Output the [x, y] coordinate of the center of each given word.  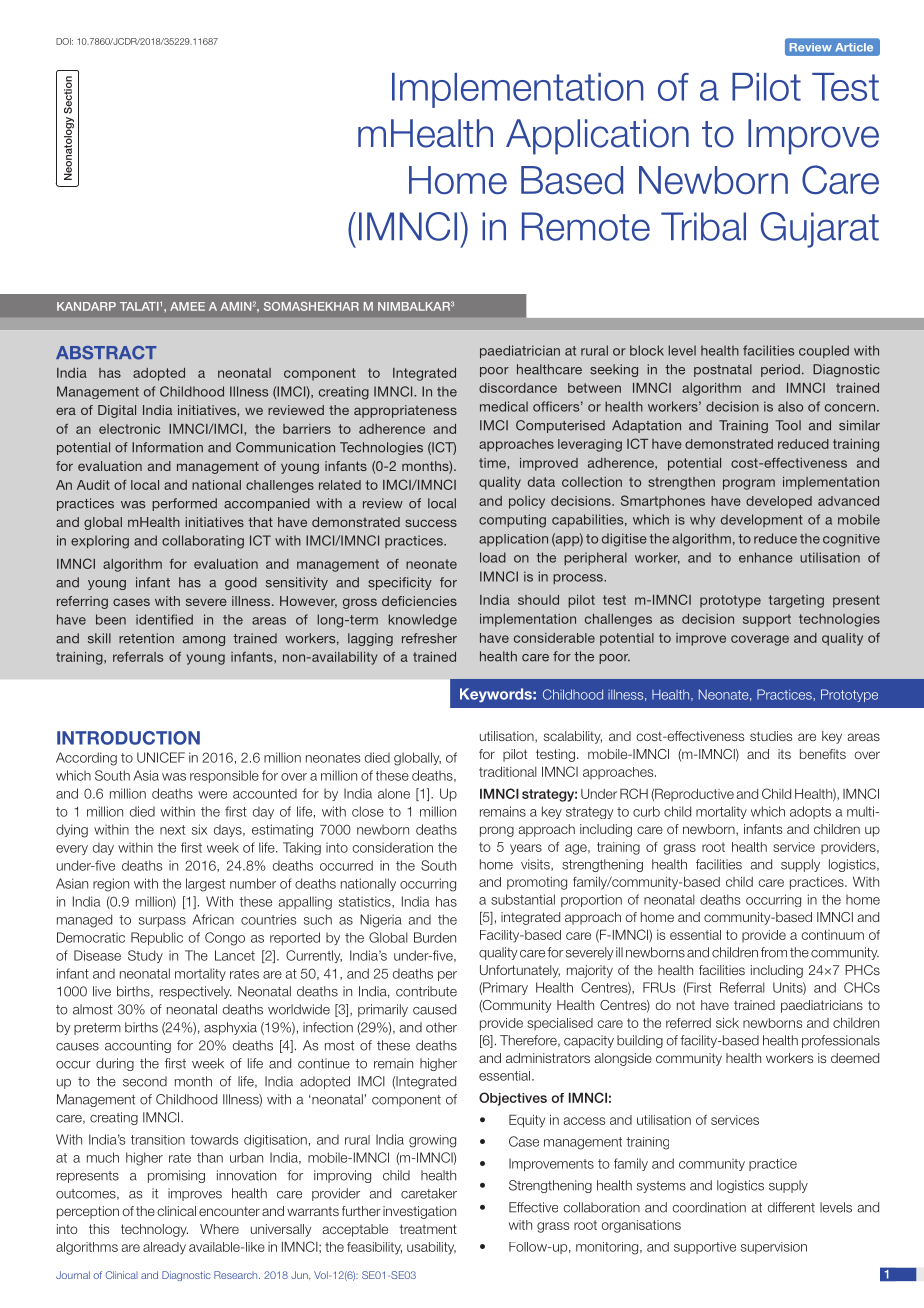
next [172, 830]
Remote [586, 226]
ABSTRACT [106, 353]
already [164, 1248]
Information [167, 447]
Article [854, 47]
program [749, 484]
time [493, 463]
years [526, 849]
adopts [810, 812]
